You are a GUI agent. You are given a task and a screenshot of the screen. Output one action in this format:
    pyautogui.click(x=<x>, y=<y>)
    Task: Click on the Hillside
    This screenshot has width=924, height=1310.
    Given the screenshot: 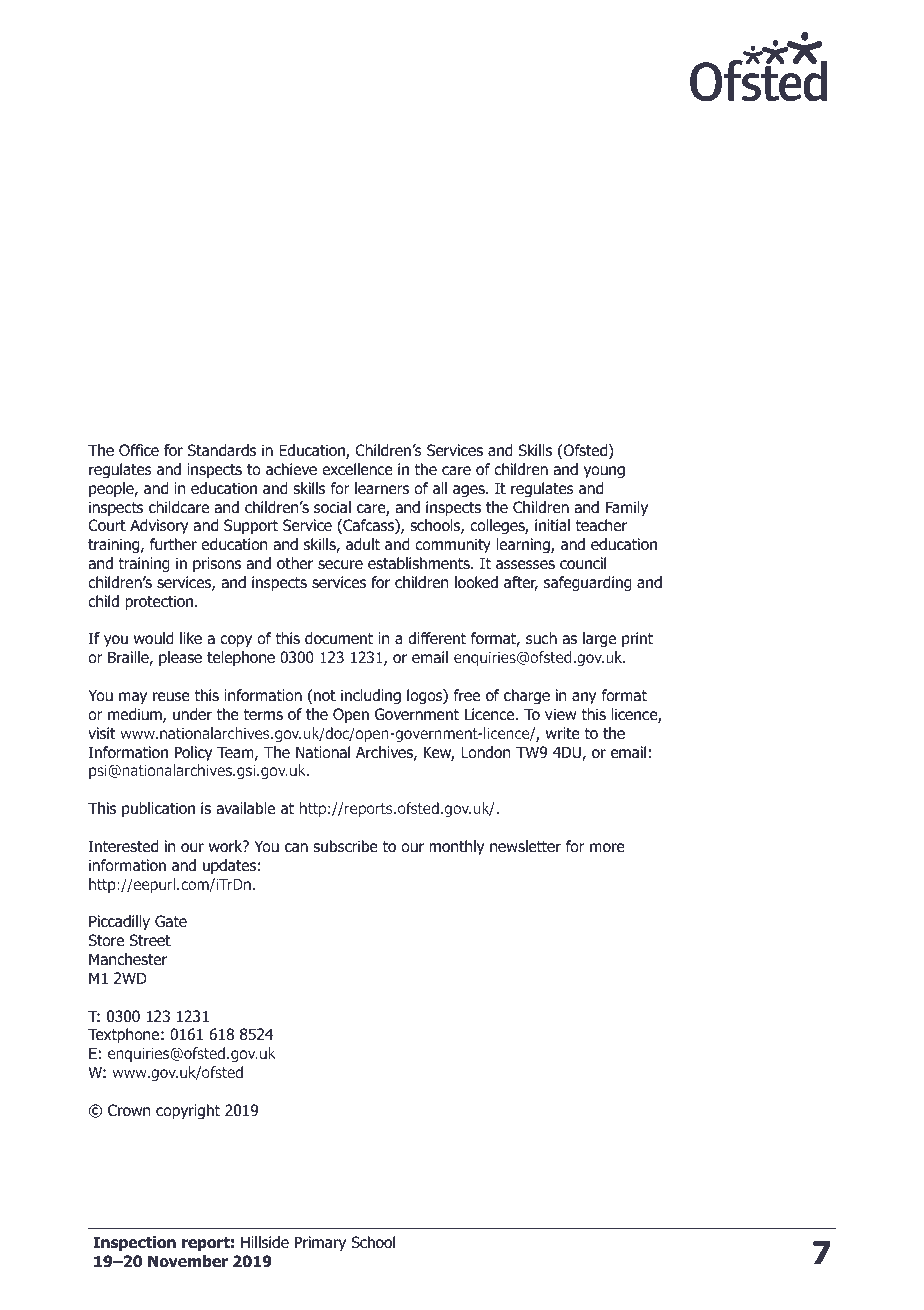 What is the action you would take?
    pyautogui.click(x=265, y=1242)
